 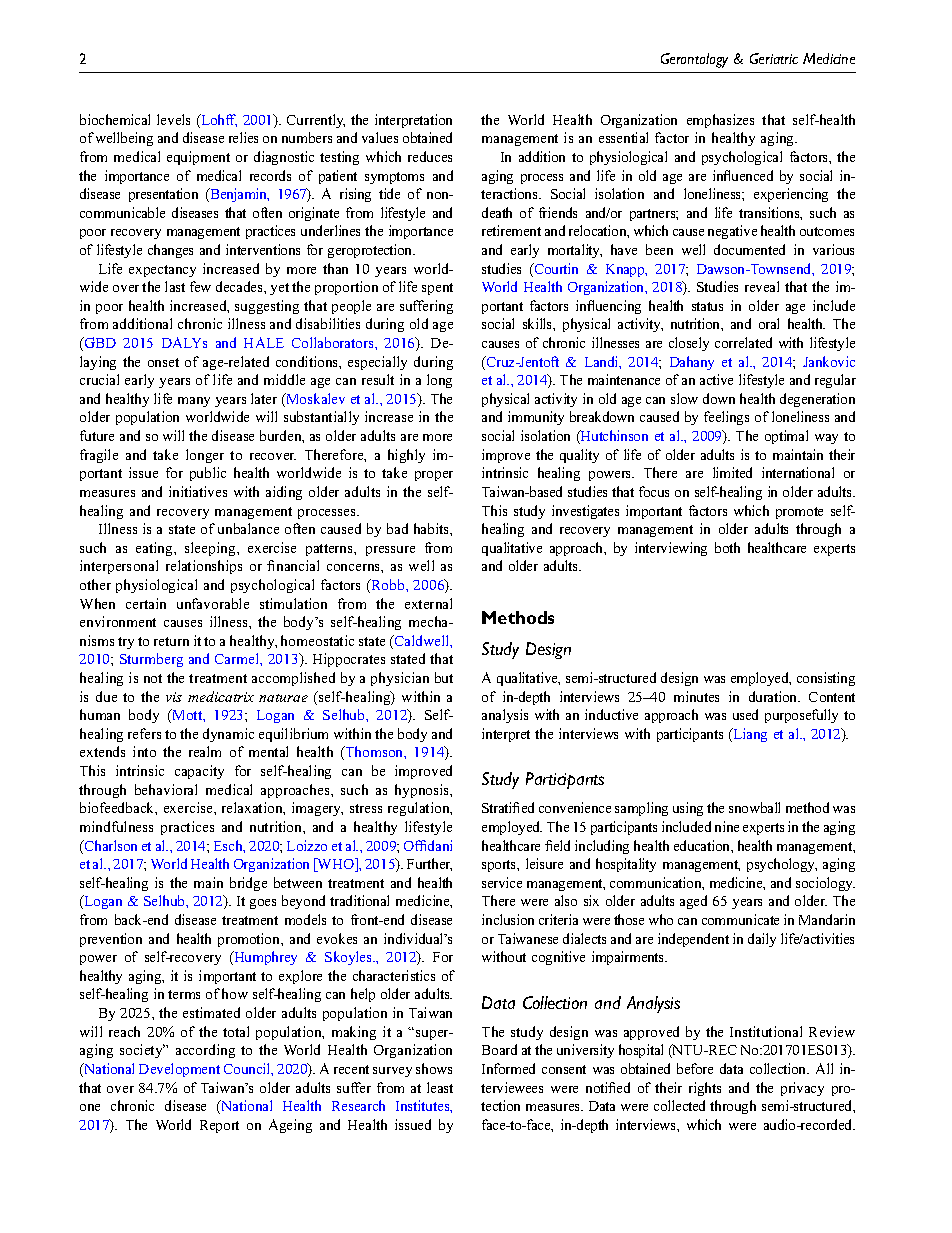 What do you see at coordinates (213, 603) in the page?
I see `unfavorable` at bounding box center [213, 603].
